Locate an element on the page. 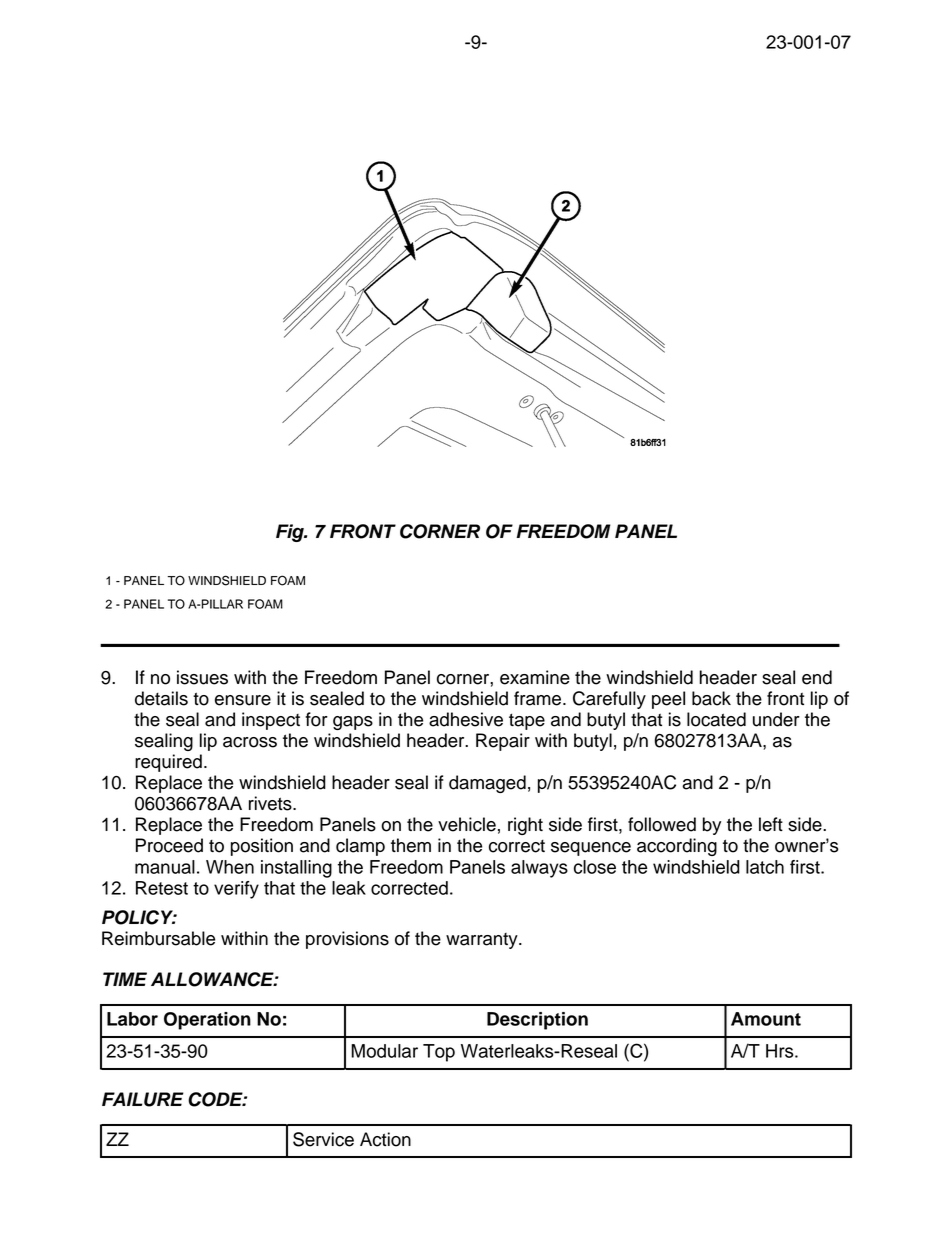 The width and height of the document is (952, 1233). examine is located at coordinates (535, 677).
